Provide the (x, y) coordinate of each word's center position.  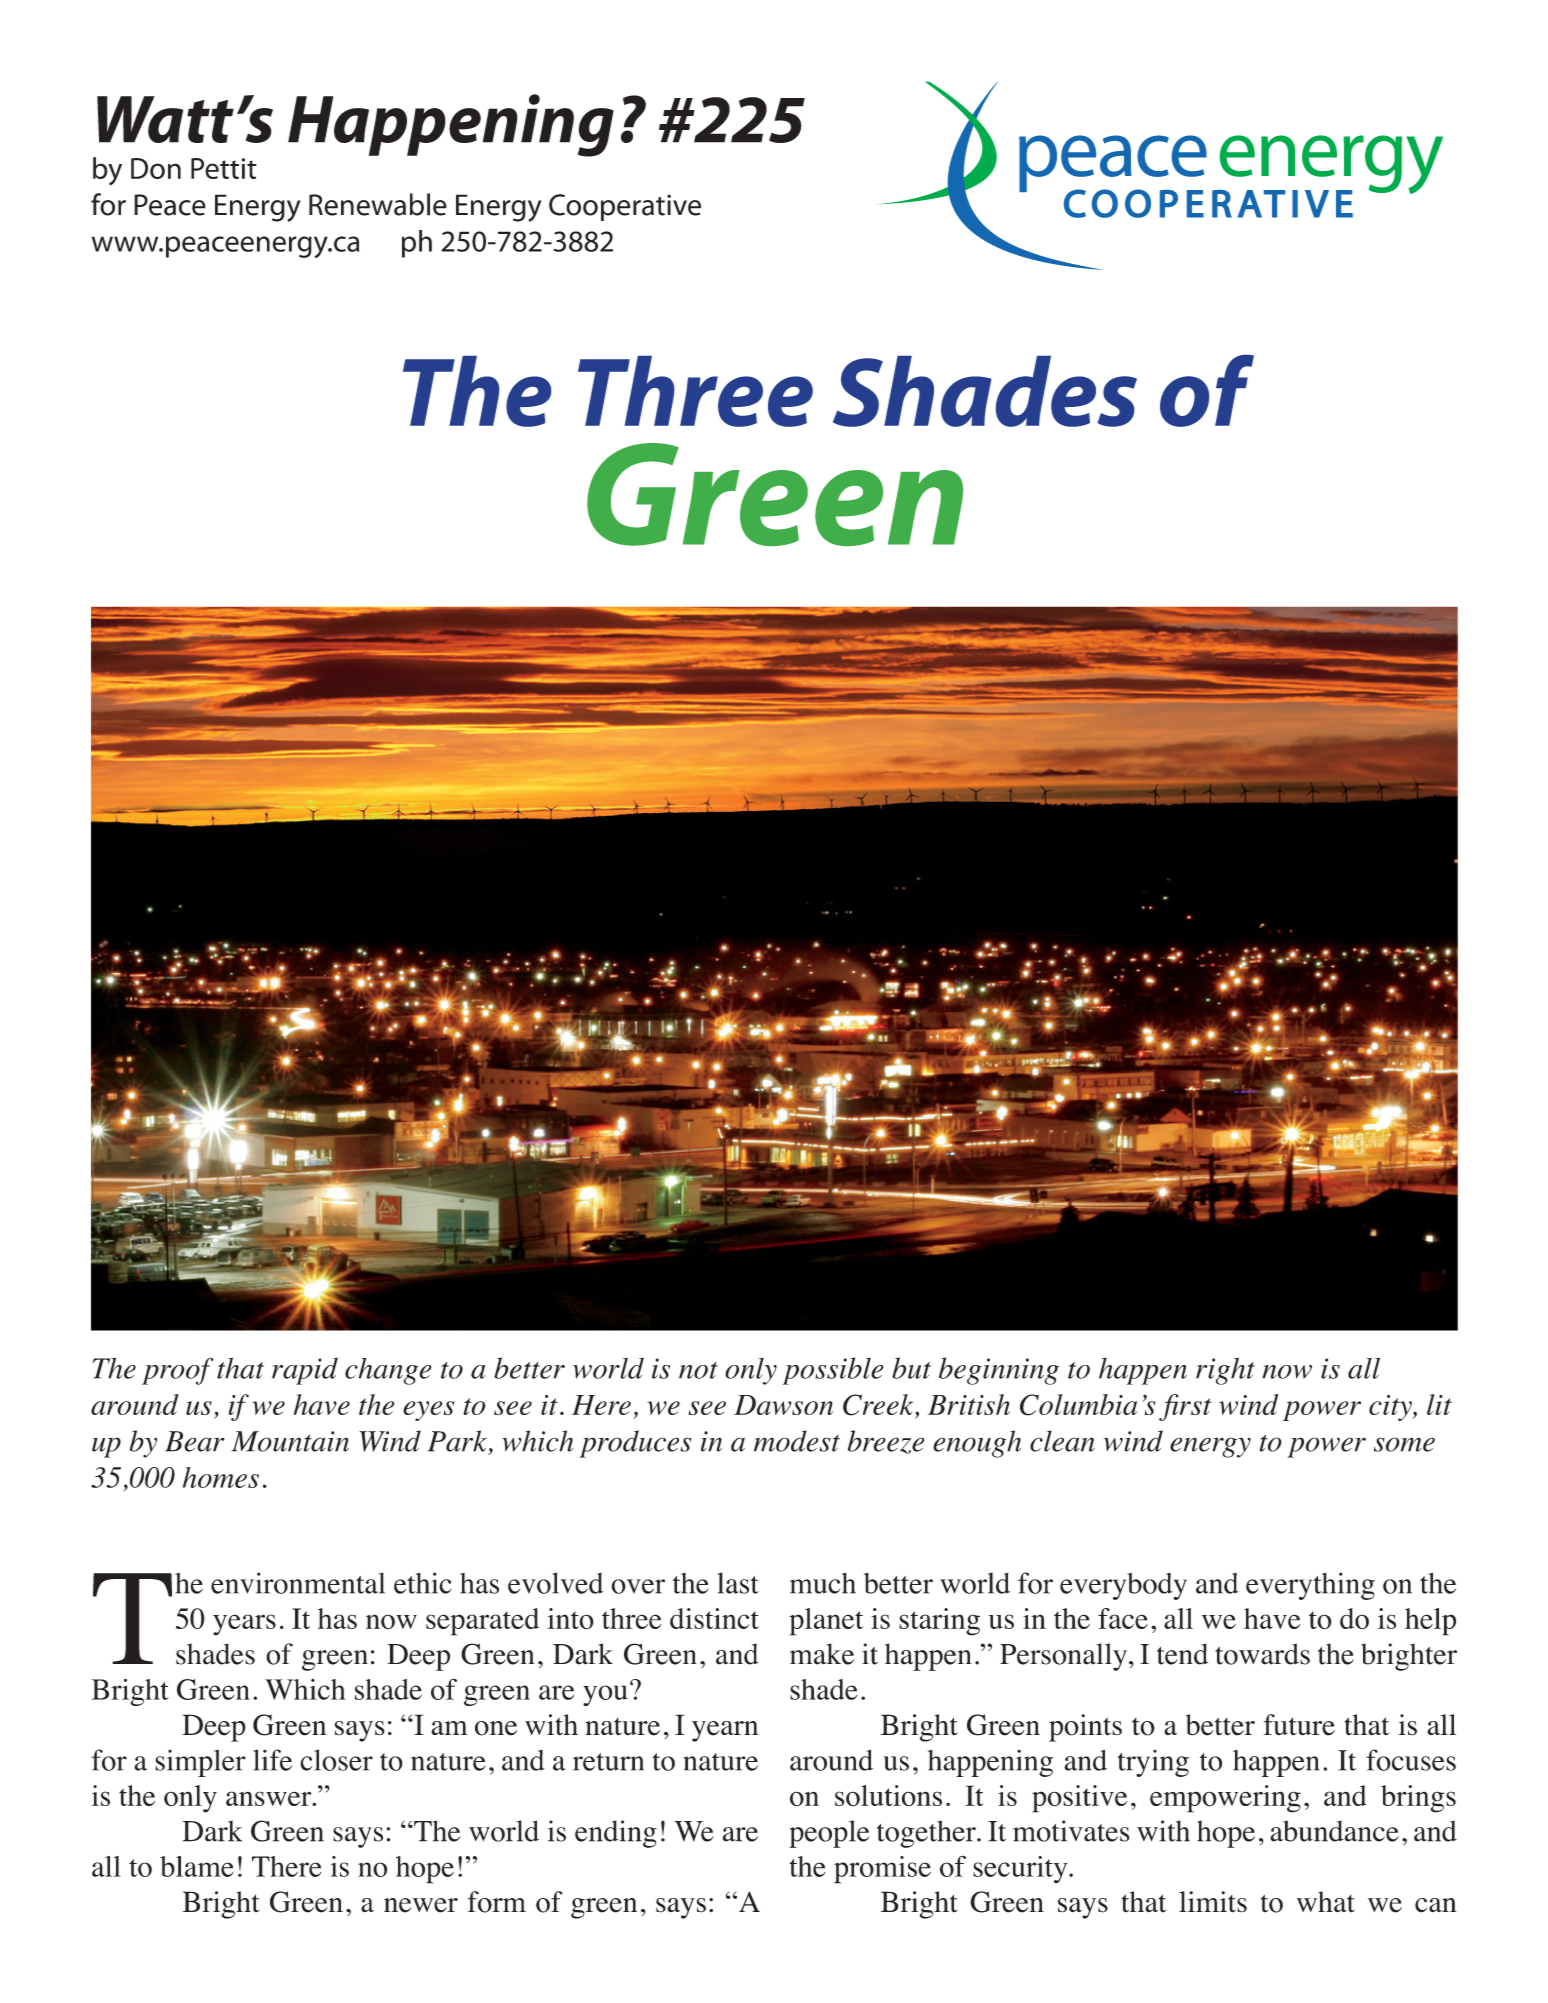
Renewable (378, 204)
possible (832, 1371)
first (1185, 1407)
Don (156, 168)
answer (270, 1798)
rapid (305, 1371)
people (829, 1834)
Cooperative (625, 207)
